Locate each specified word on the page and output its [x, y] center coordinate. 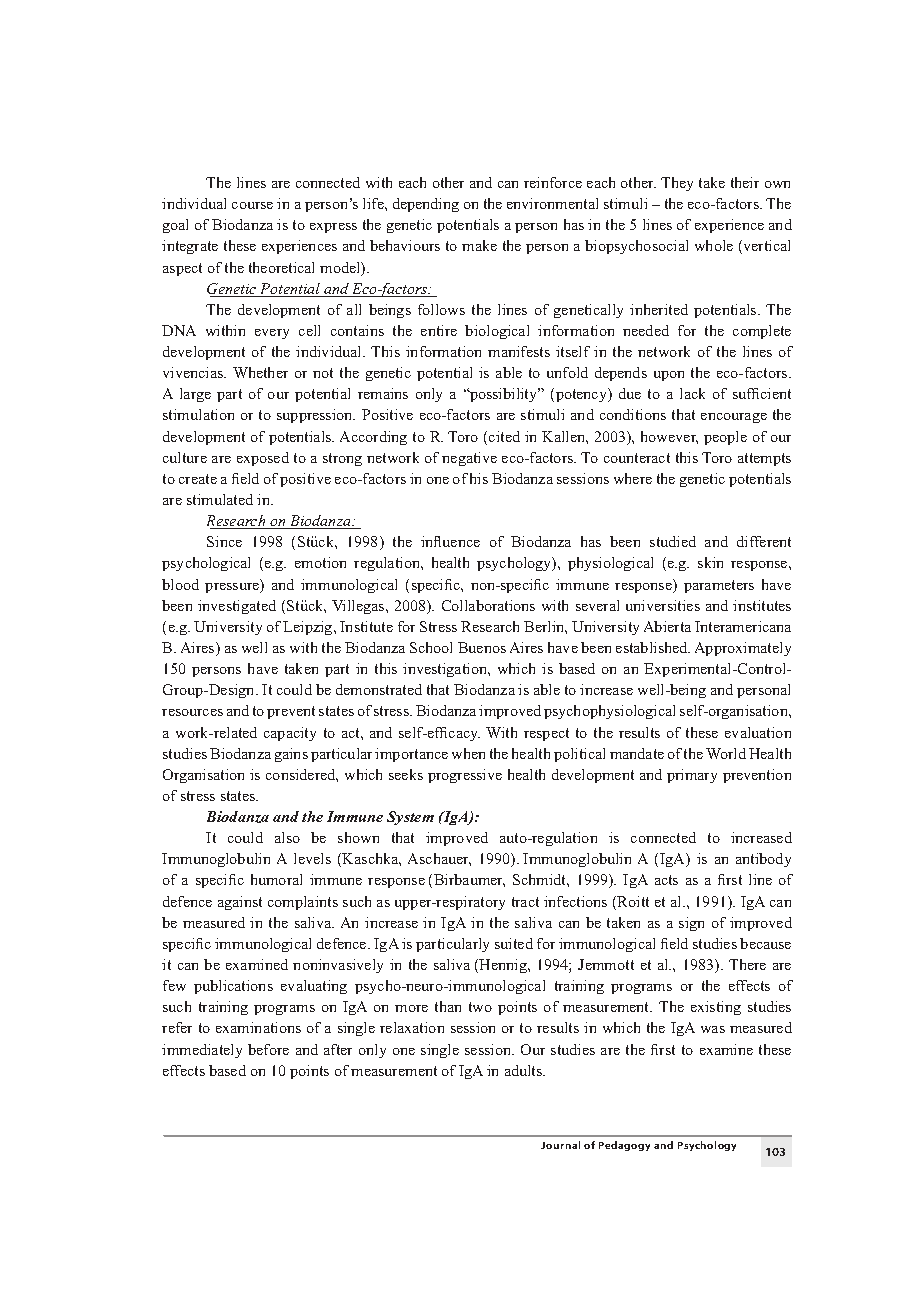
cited [504, 436]
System [410, 818]
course [252, 205]
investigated [237, 607]
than [448, 1006]
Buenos [482, 647]
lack [692, 393]
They [677, 184]
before [268, 1049]
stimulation [198, 414]
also [287, 837]
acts [666, 880]
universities [663, 605]
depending [426, 205]
